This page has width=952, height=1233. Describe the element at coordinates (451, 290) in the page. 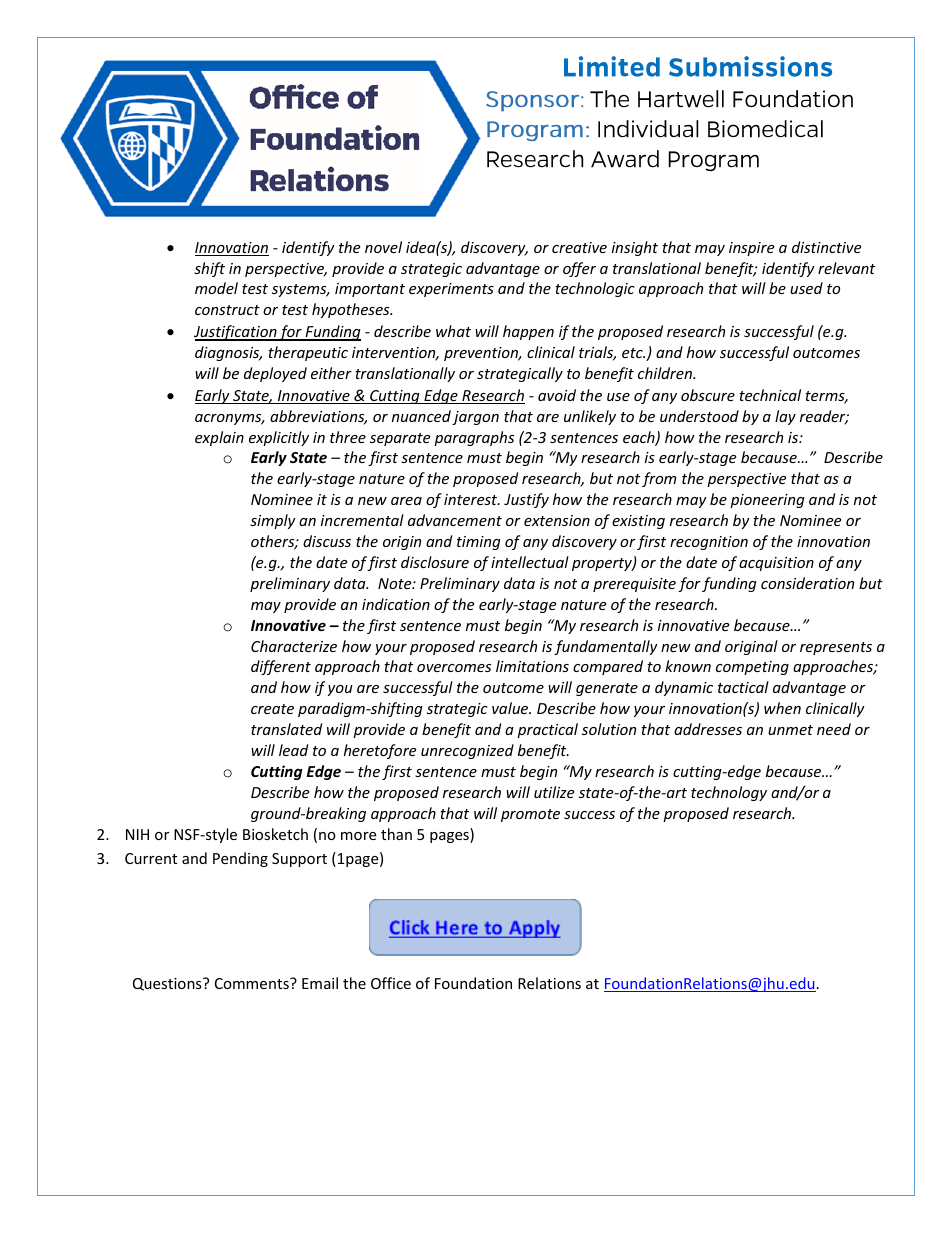

I see `experiments` at that location.
